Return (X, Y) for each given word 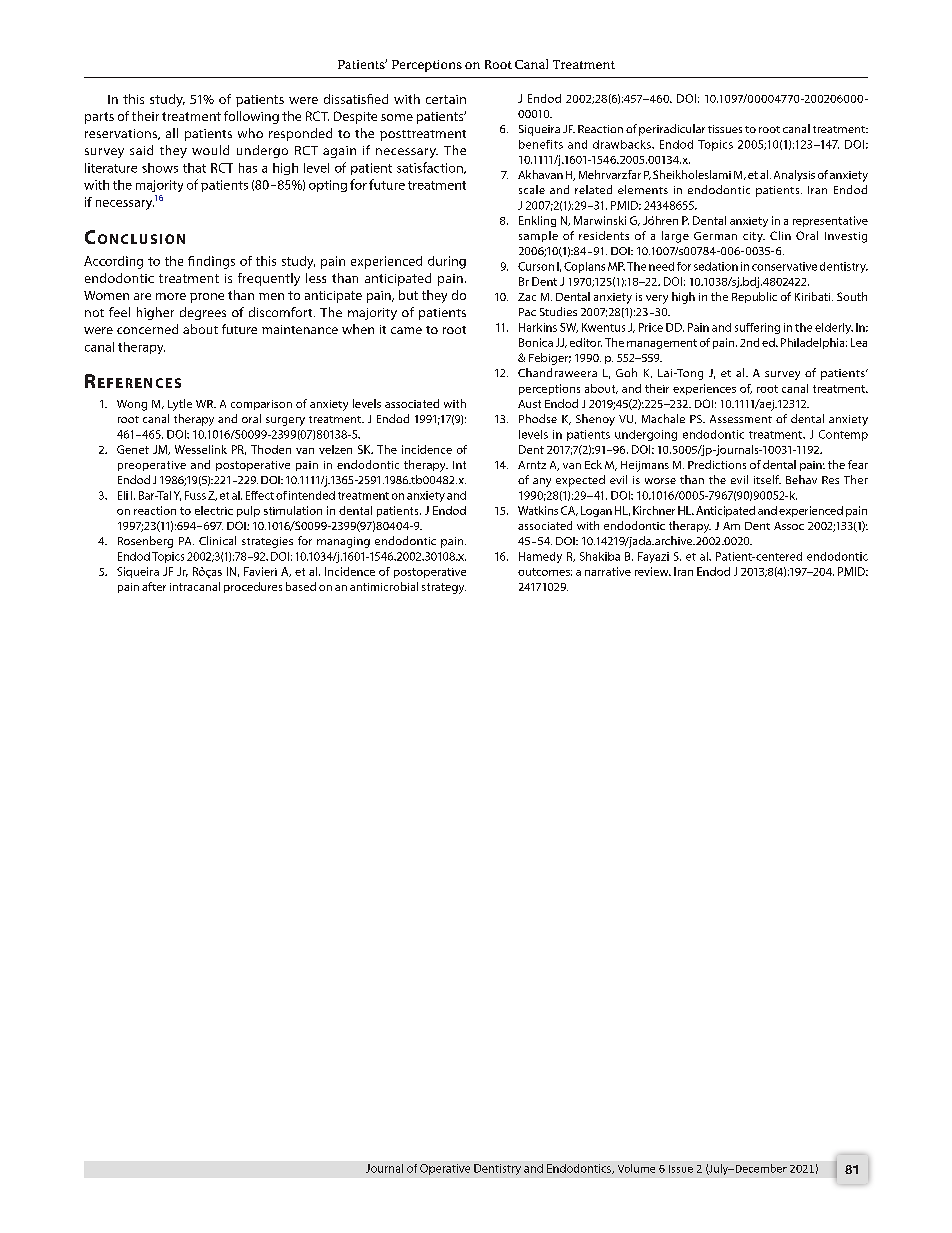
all (172, 133)
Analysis (794, 175)
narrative (608, 571)
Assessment (741, 419)
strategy (444, 588)
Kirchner (654, 510)
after (154, 586)
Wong (132, 405)
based (301, 586)
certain (446, 99)
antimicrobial (384, 586)
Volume (636, 1168)
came (406, 330)
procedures (253, 587)
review (653, 571)
